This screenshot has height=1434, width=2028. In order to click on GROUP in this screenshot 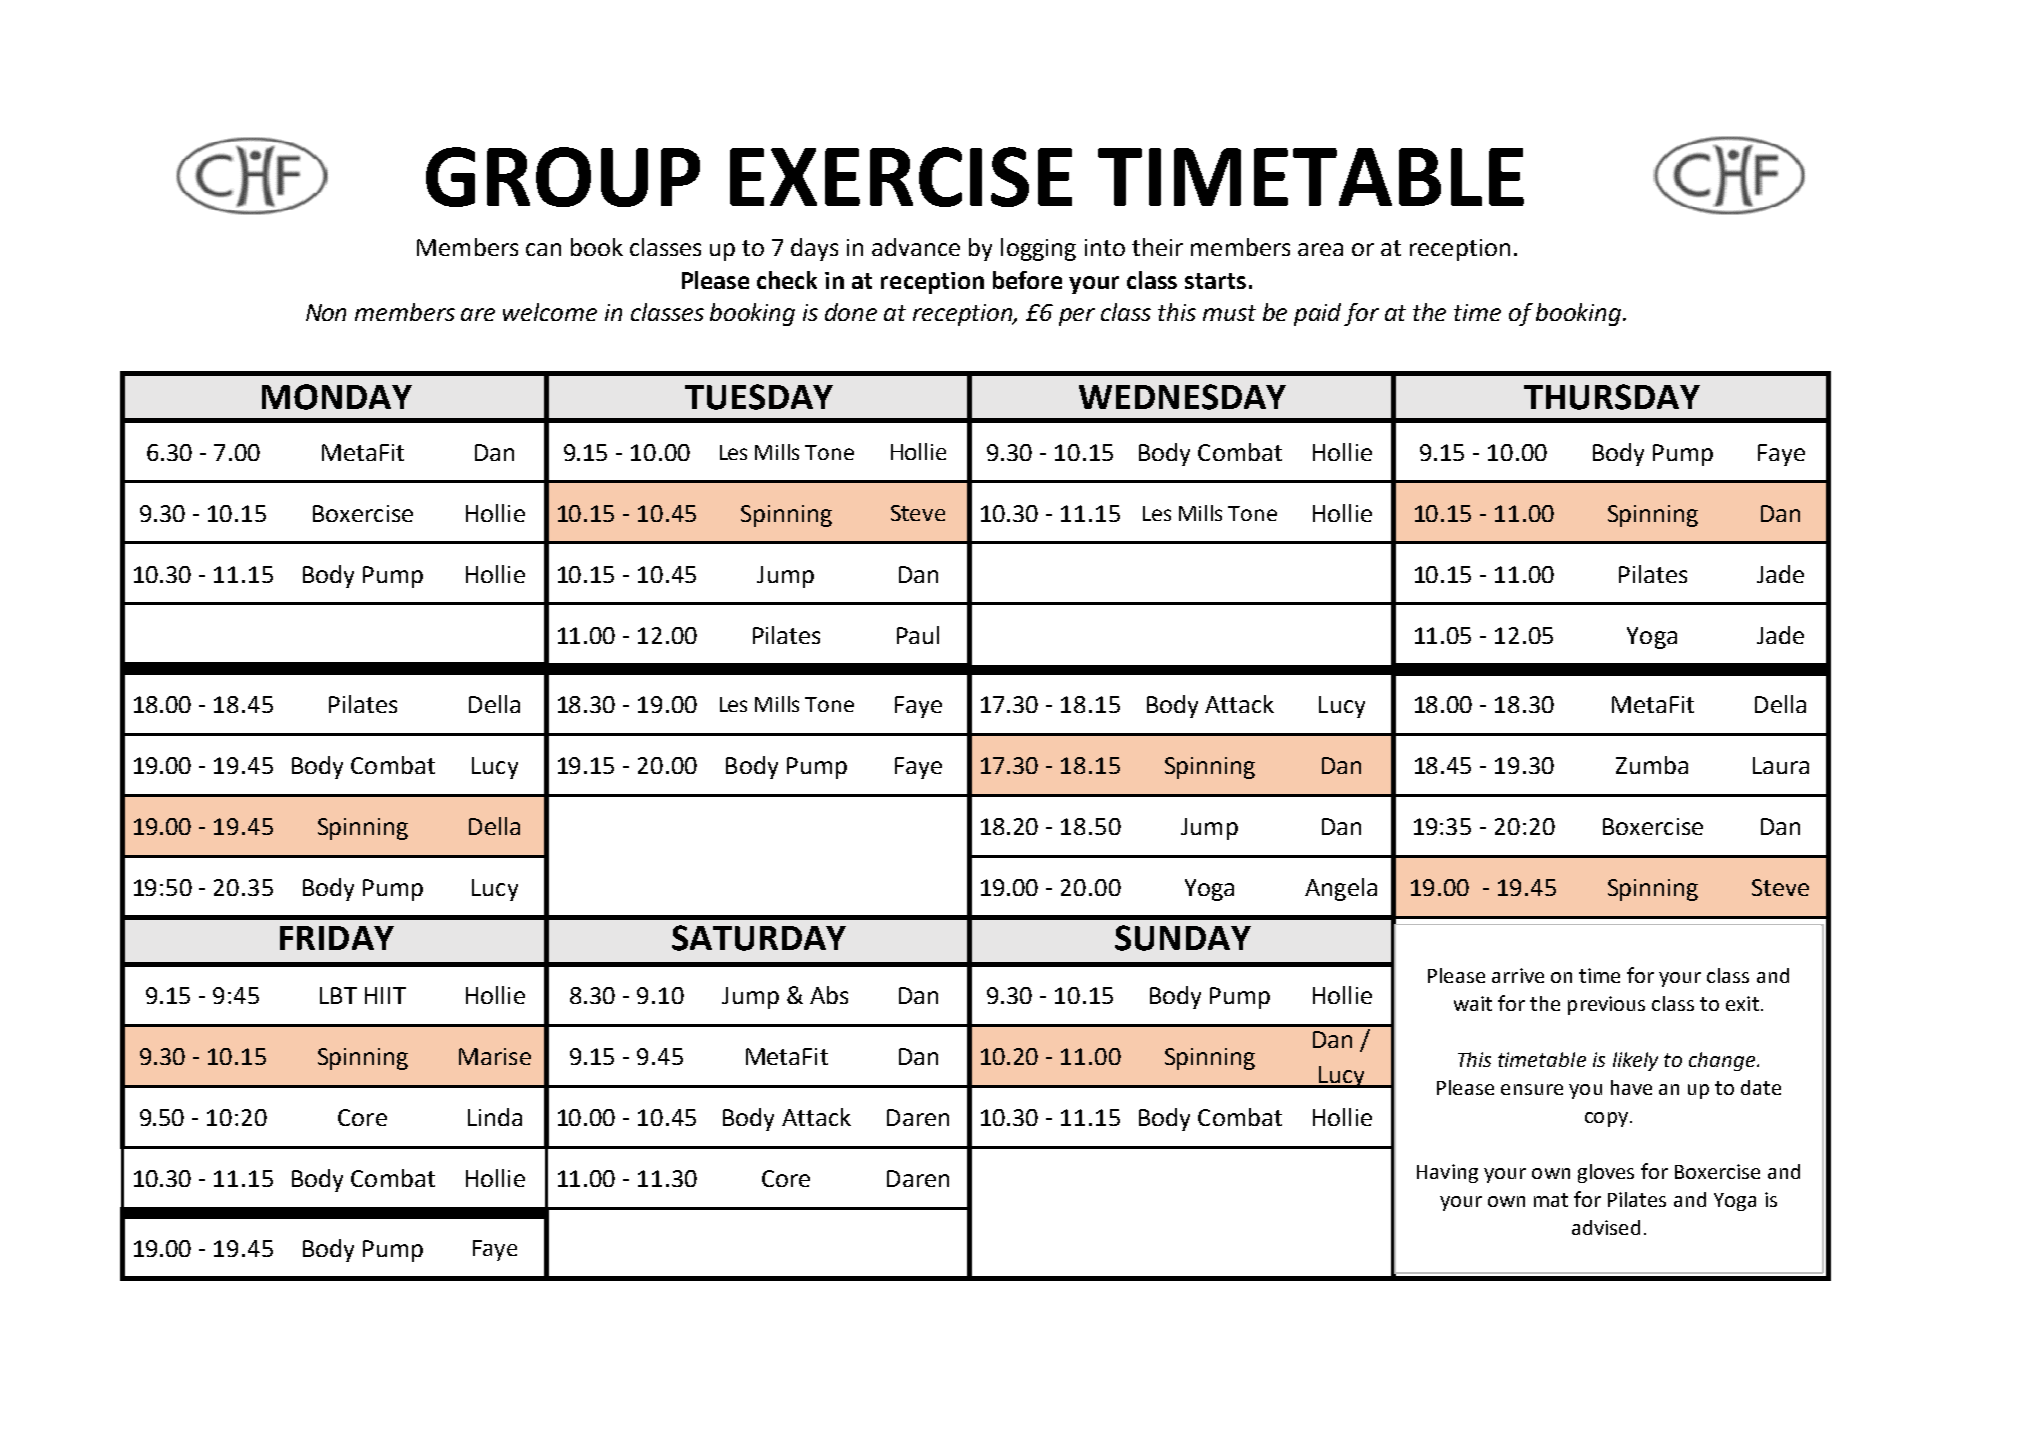, I will do `click(563, 177)`.
